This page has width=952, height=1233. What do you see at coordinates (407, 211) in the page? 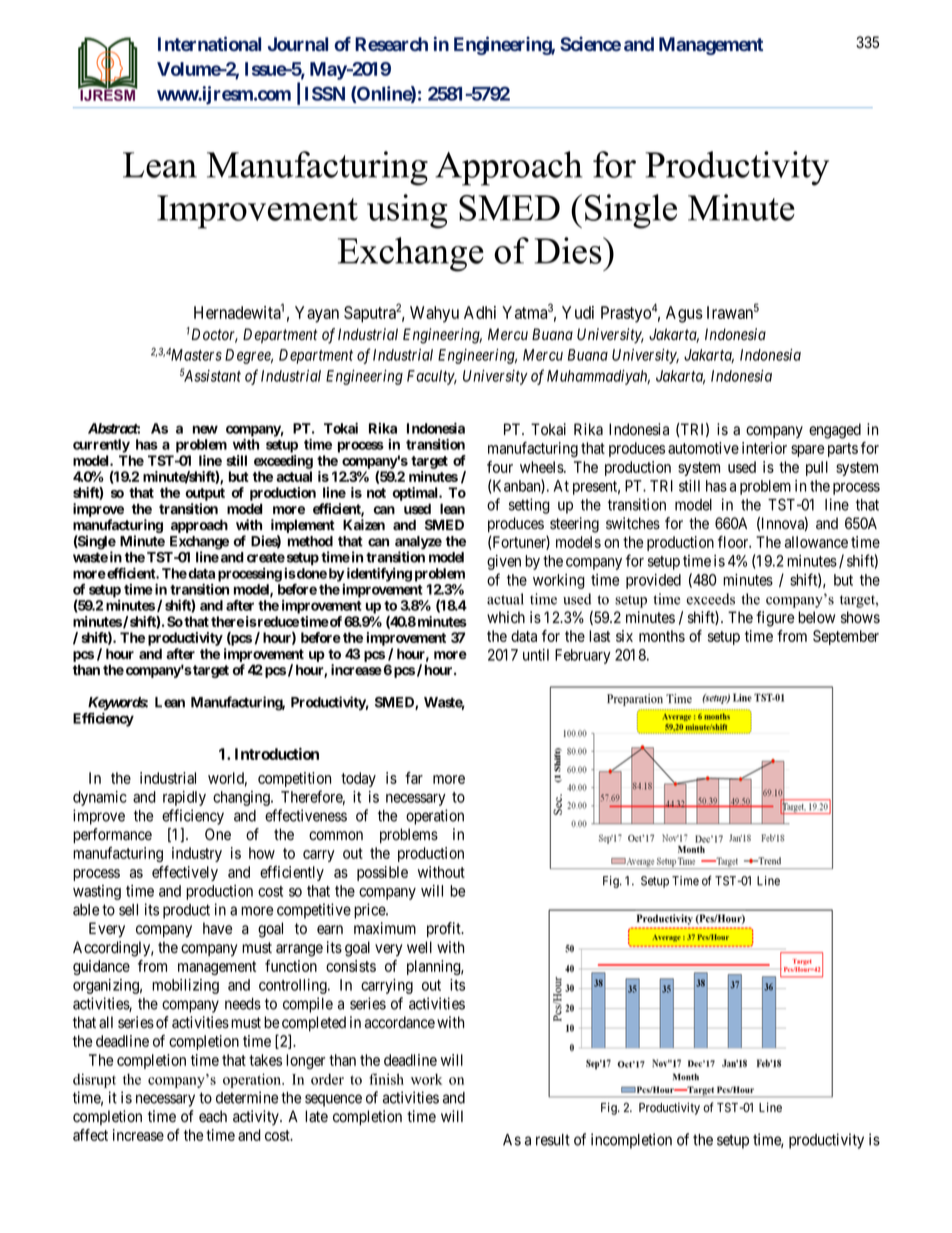
I see `using` at bounding box center [407, 211].
